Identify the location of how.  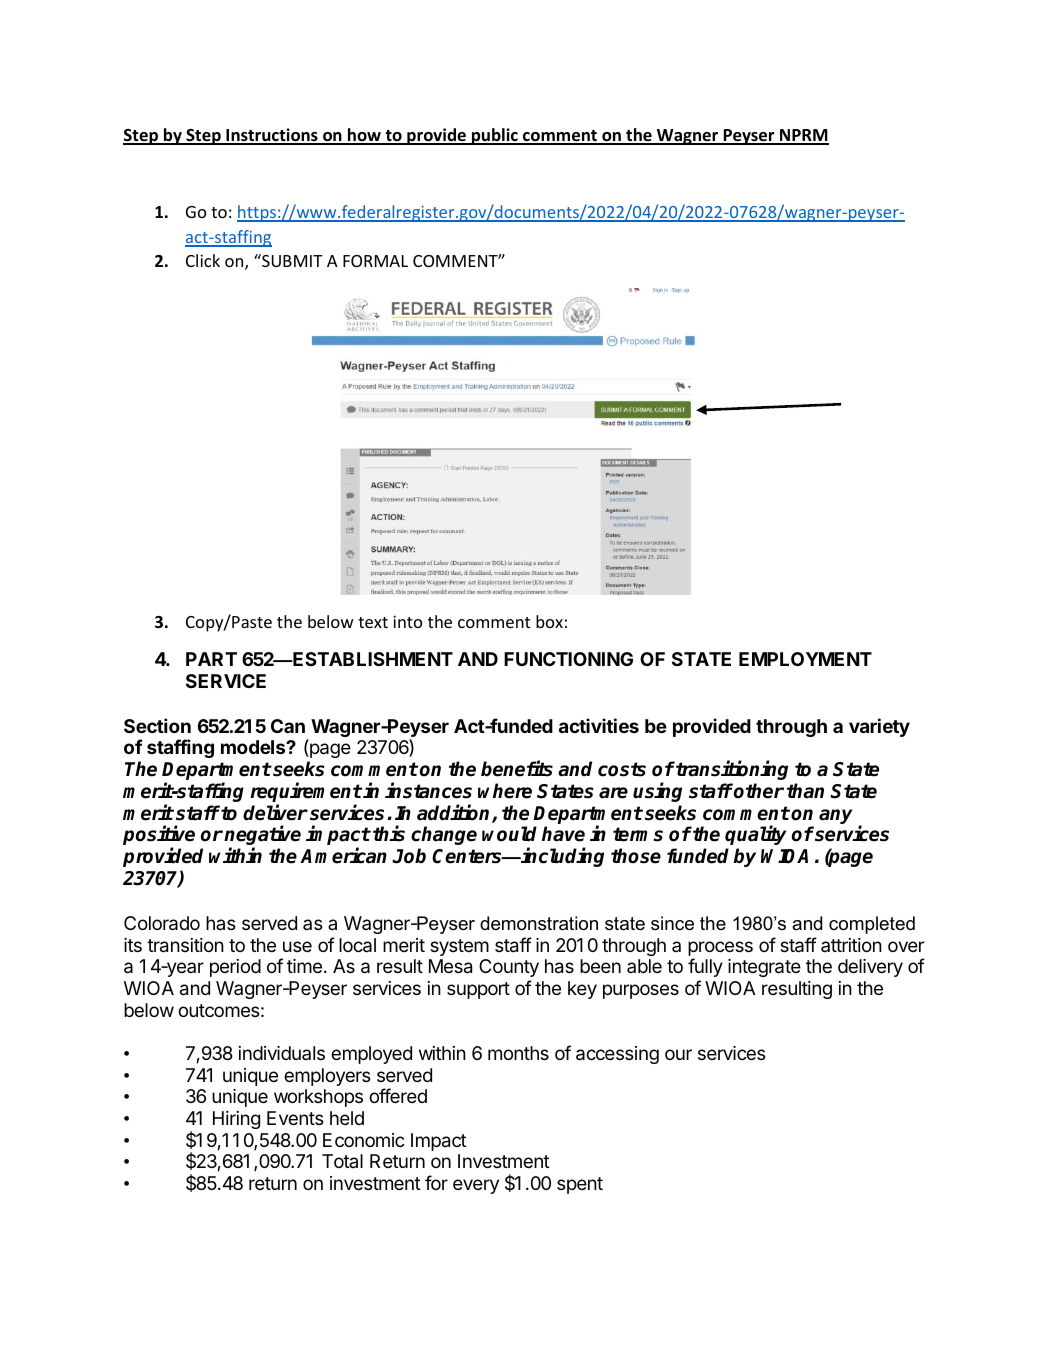
(364, 136).
